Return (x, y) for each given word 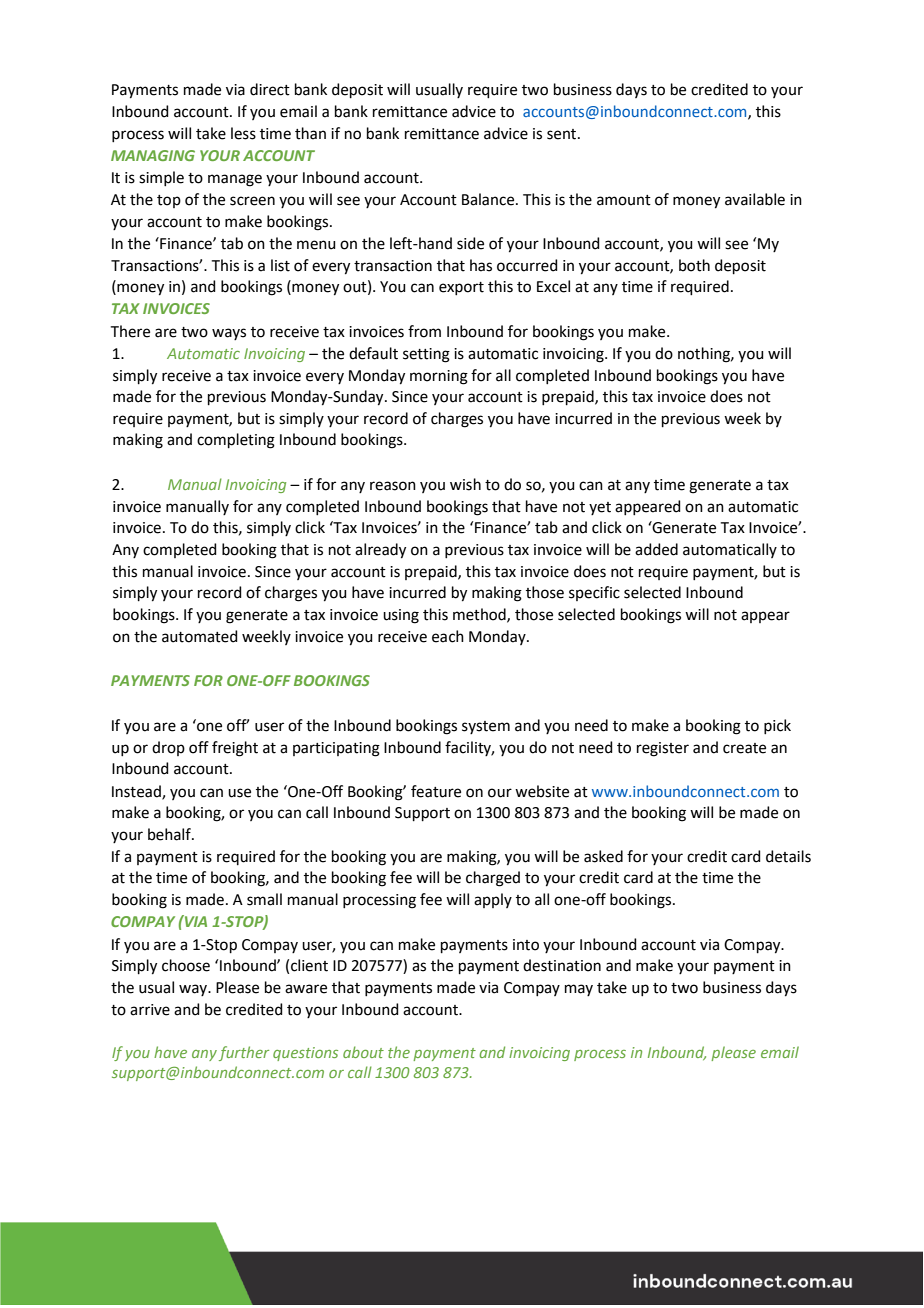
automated (200, 636)
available (755, 199)
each (448, 636)
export (461, 288)
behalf (170, 834)
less (243, 133)
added (656, 549)
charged (493, 879)
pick (777, 726)
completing (236, 441)
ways (229, 334)
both (694, 265)
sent (563, 134)
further (244, 1053)
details (788, 856)
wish (465, 484)
